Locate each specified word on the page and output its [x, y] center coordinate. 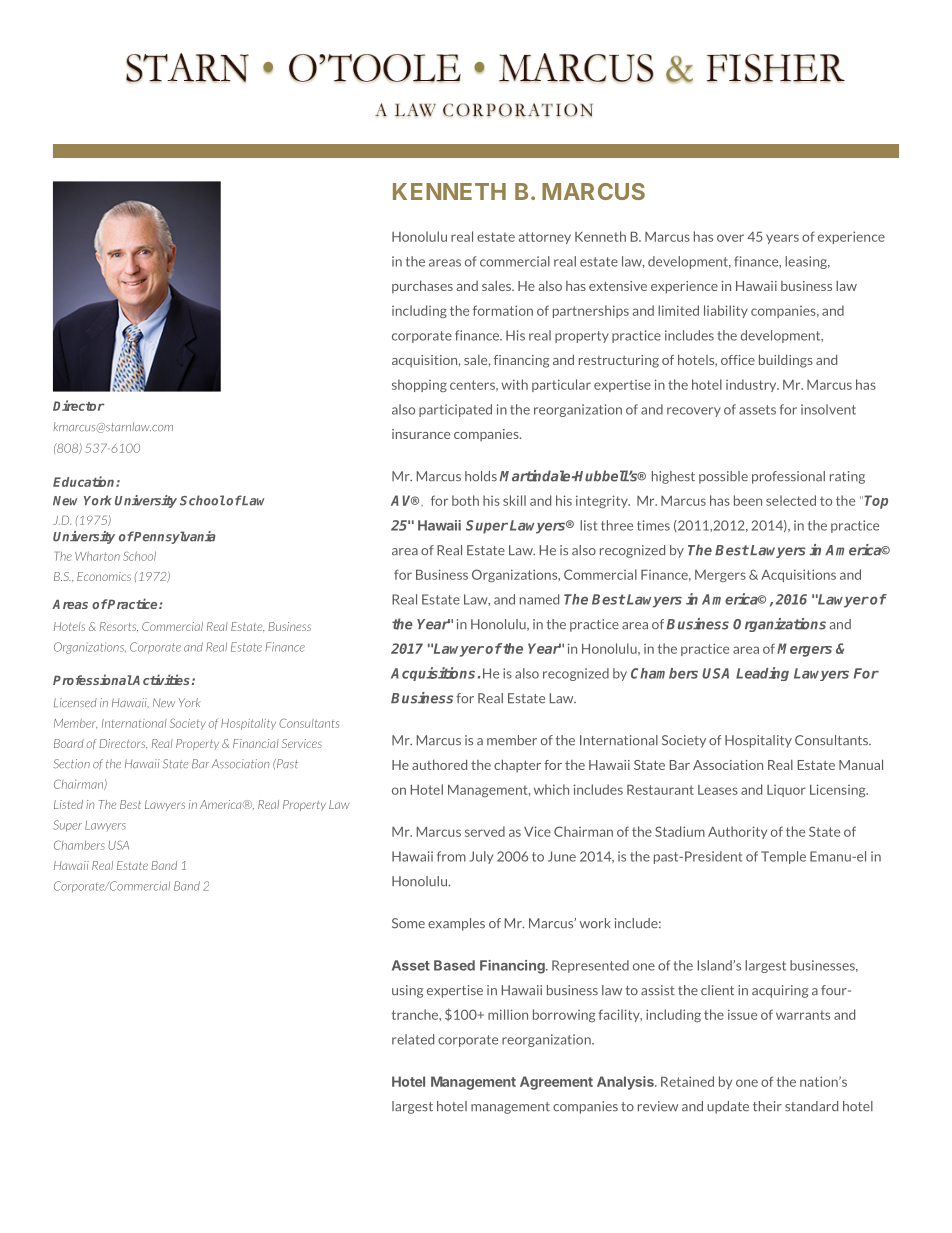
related [413, 1039]
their [767, 1106]
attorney [545, 238]
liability [726, 311]
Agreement [556, 1083]
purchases [422, 287]
